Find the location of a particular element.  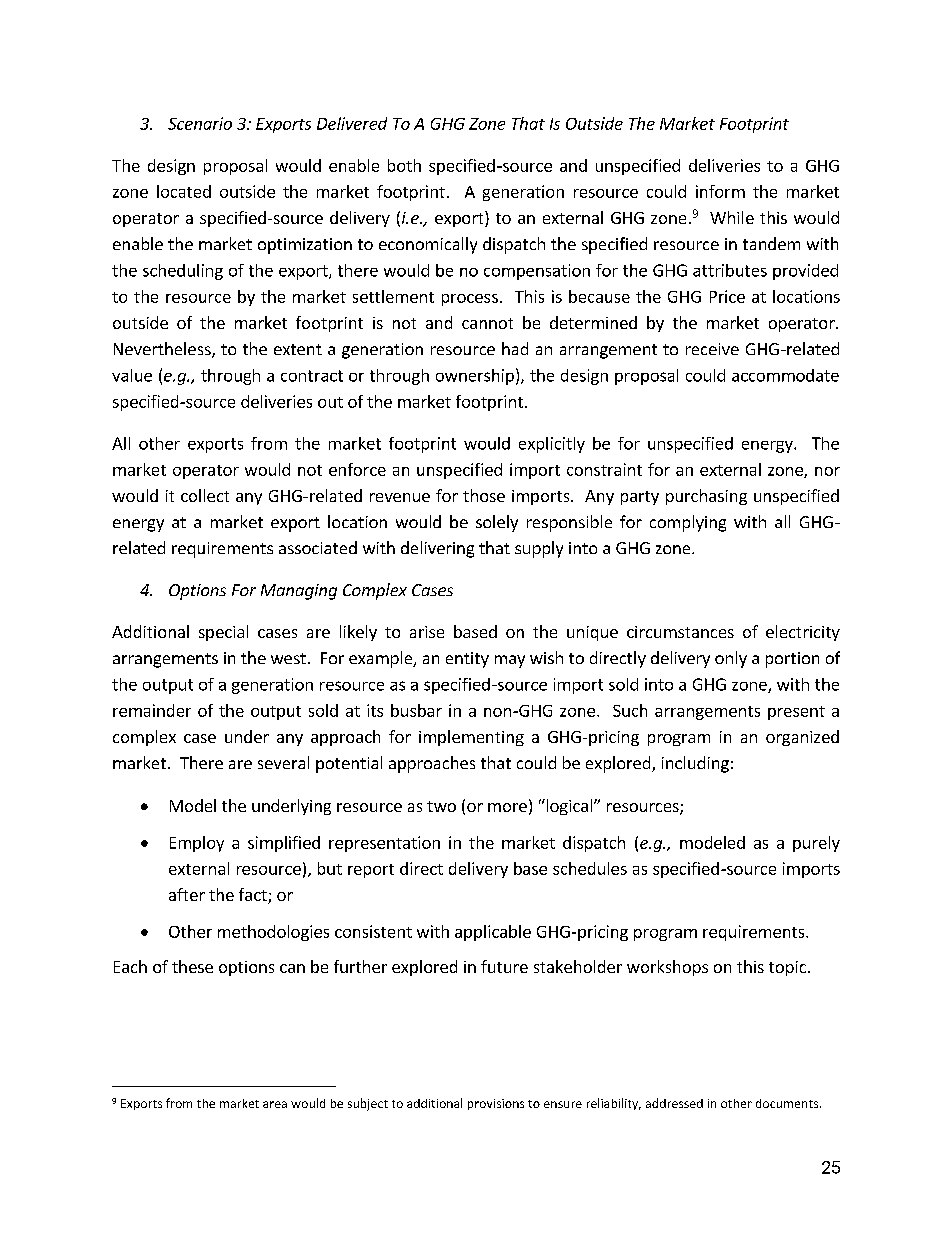

Employ is located at coordinates (197, 844).
